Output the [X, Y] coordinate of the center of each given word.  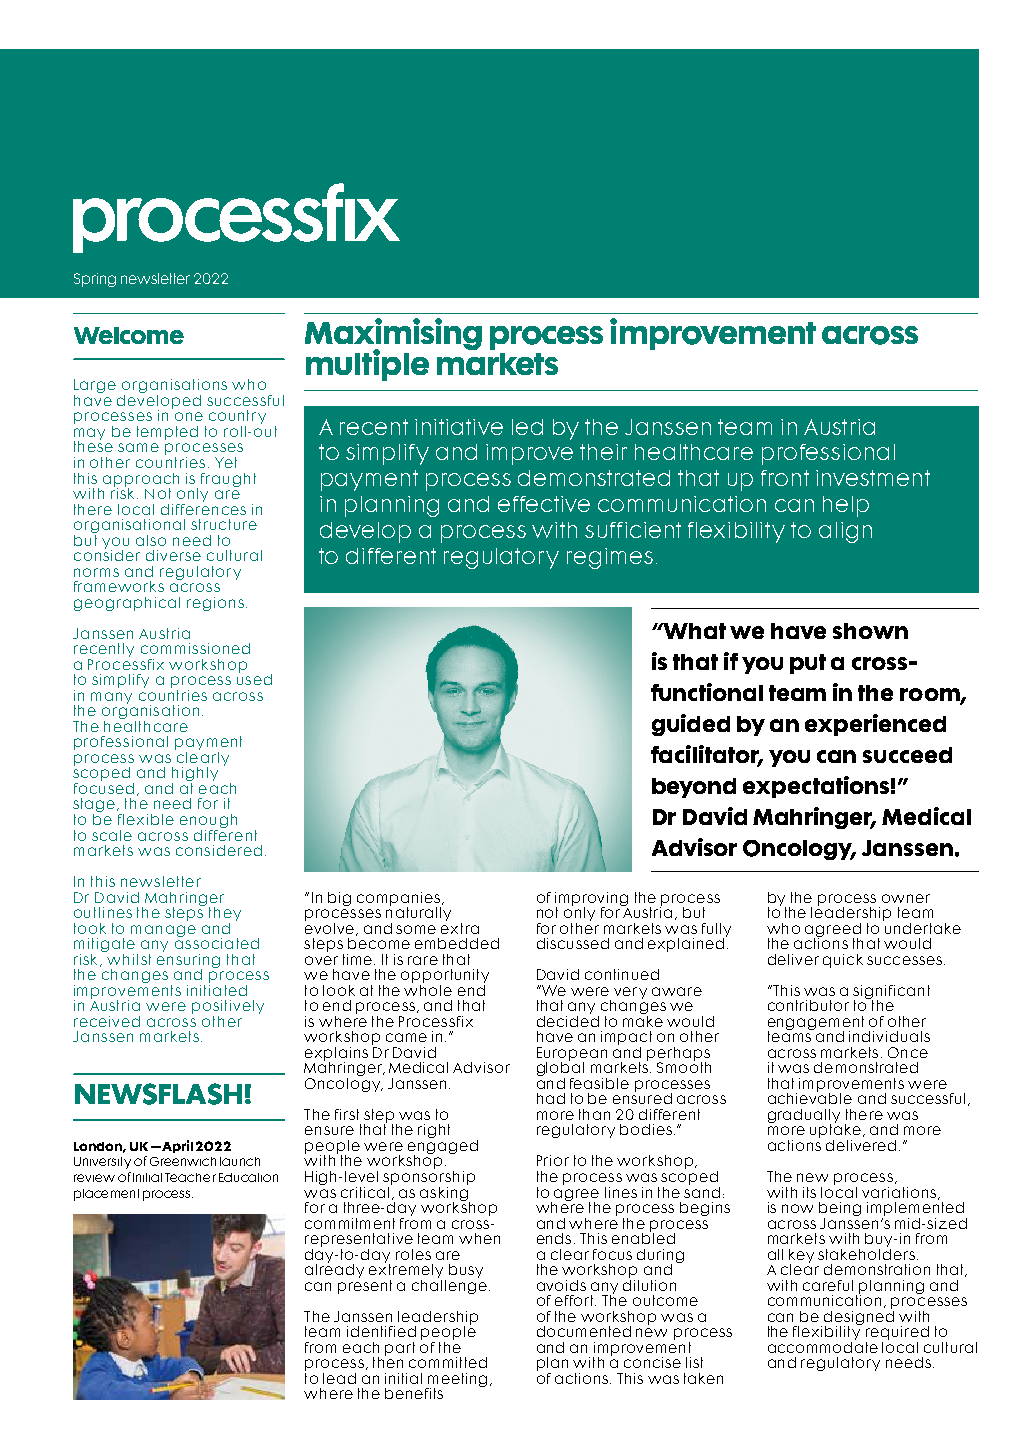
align [845, 532]
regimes [610, 558]
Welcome [129, 335]
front [785, 478]
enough [208, 822]
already [334, 1270]
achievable [810, 1097]
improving [591, 900]
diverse [173, 555]
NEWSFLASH [158, 1094]
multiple [367, 365]
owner [906, 898]
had [551, 1098]
